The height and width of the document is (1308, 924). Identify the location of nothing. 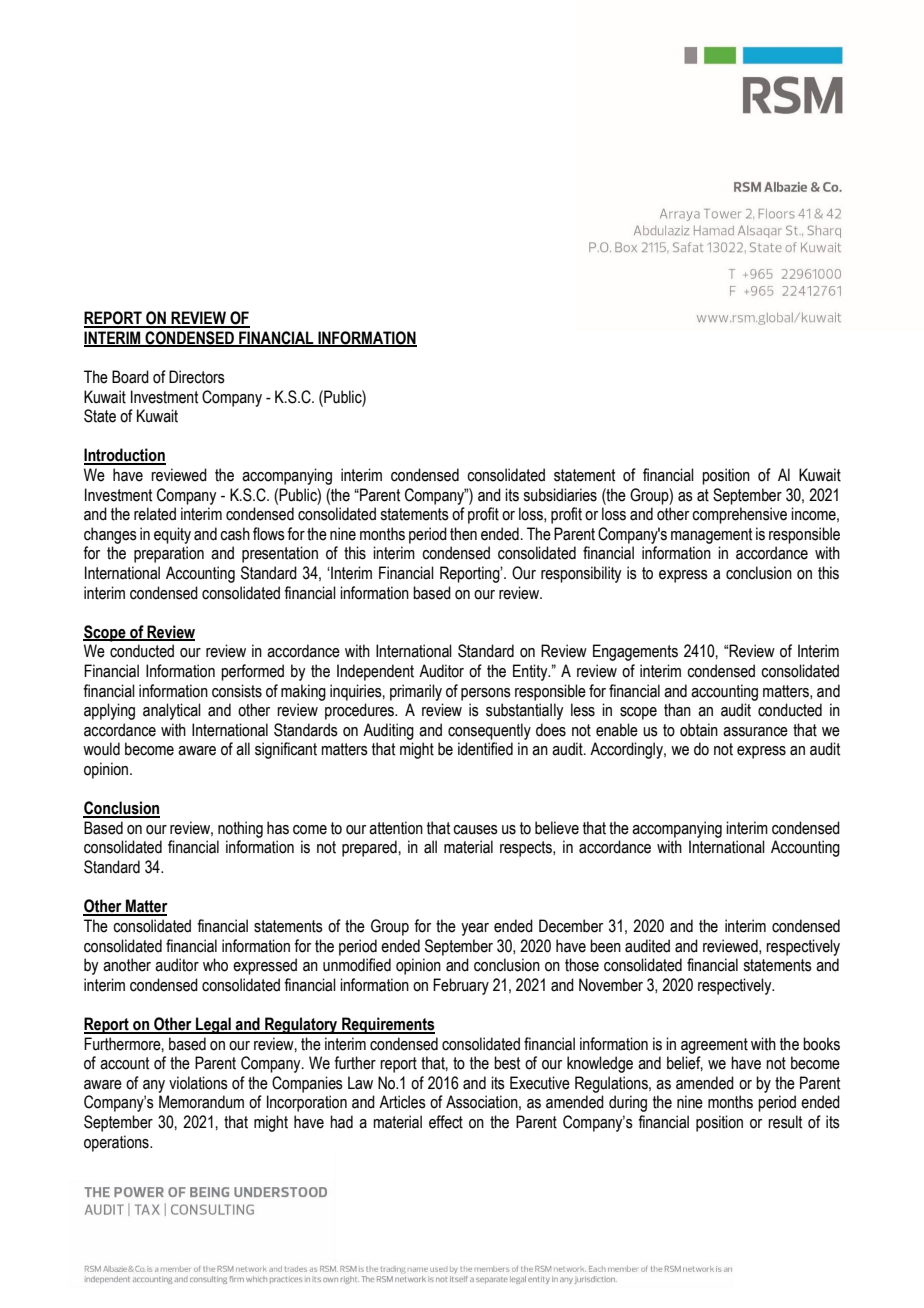
(240, 829).
